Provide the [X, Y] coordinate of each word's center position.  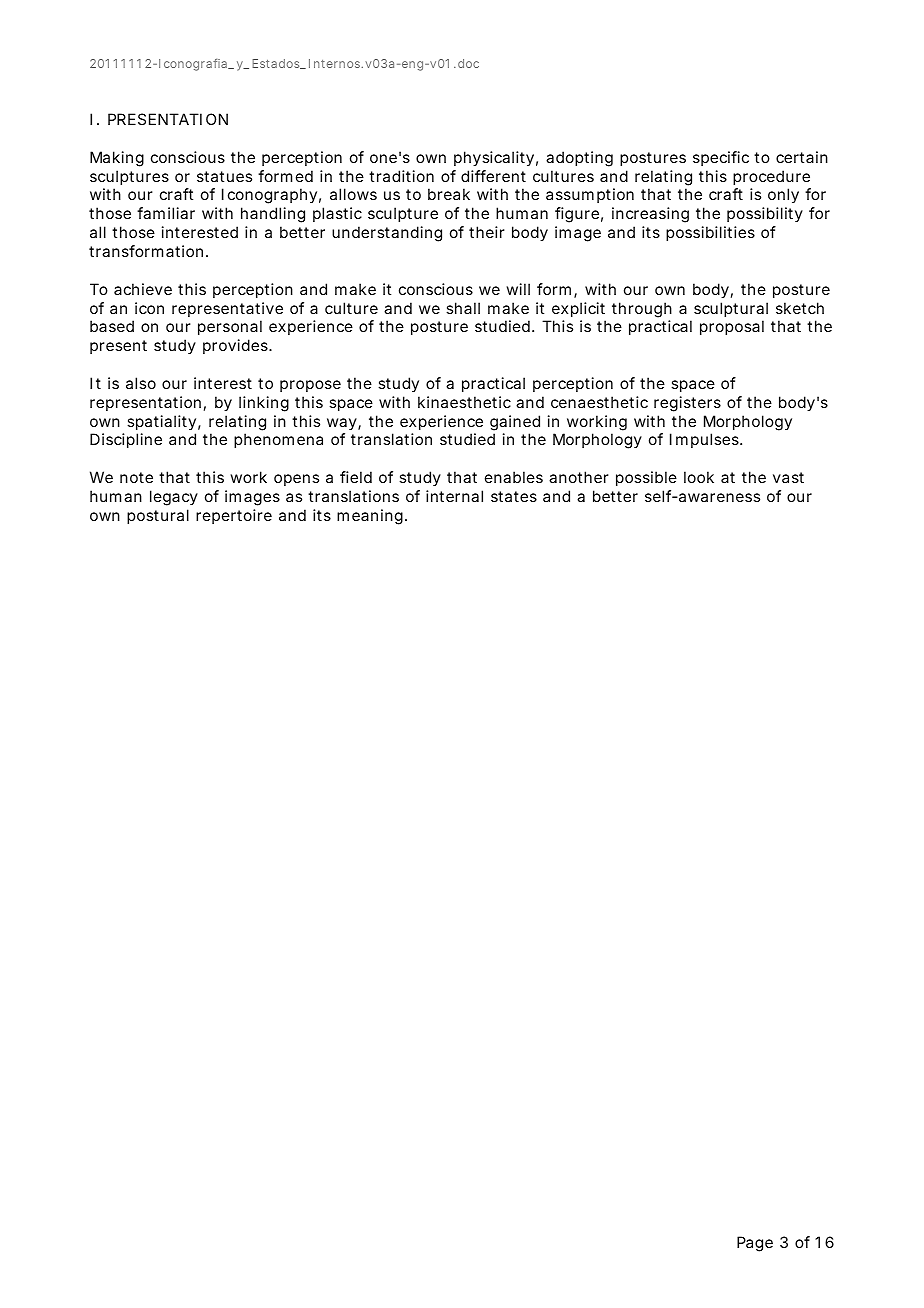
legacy [174, 498]
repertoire [234, 516]
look [699, 477]
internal [454, 496]
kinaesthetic [464, 402]
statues [224, 176]
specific [721, 158]
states [514, 496]
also [141, 383]
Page [755, 1244]
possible [646, 478]
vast [788, 477]
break [449, 194]
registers [687, 404]
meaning [370, 517]
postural [158, 516]
